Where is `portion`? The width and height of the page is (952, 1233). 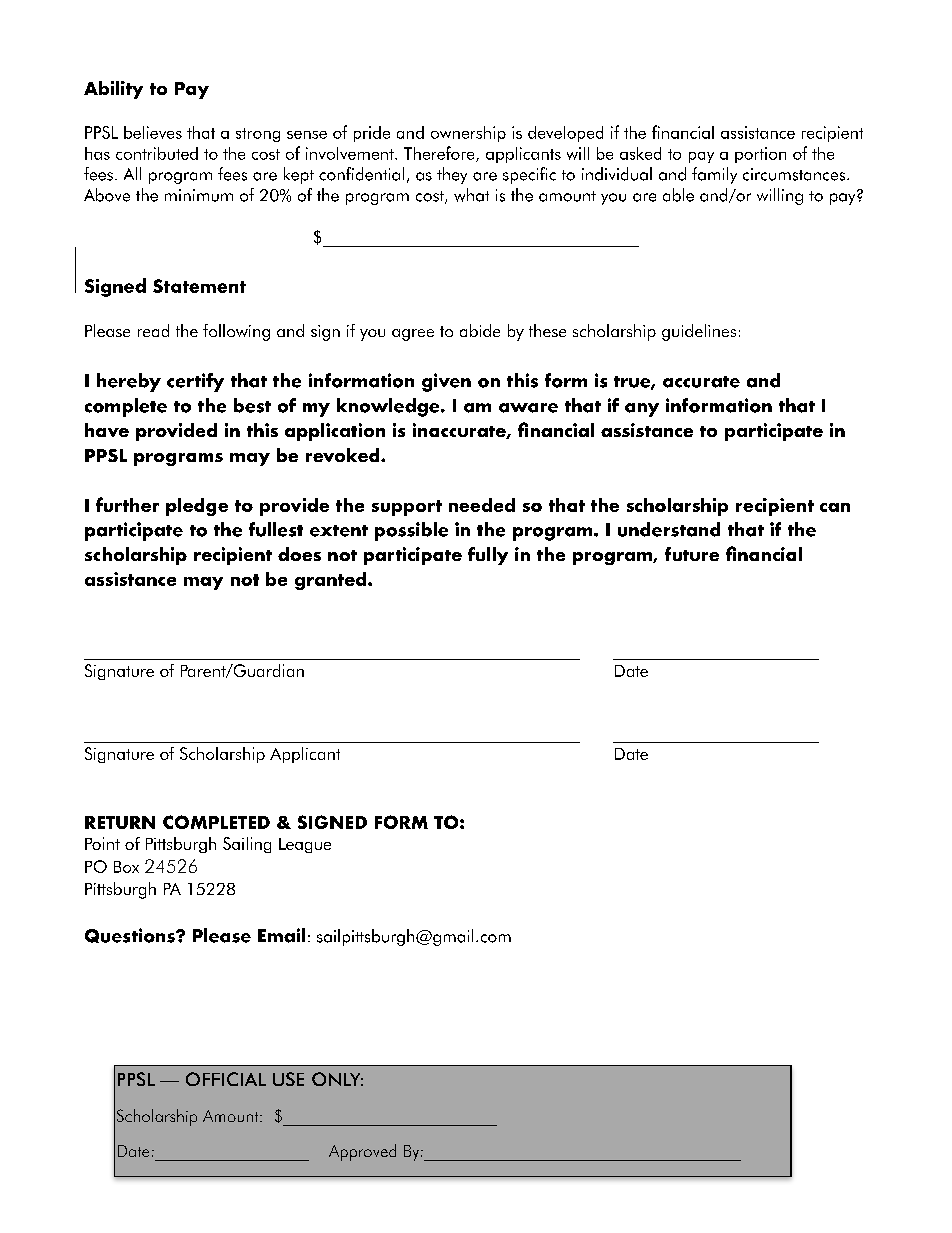 portion is located at coordinates (760, 155).
